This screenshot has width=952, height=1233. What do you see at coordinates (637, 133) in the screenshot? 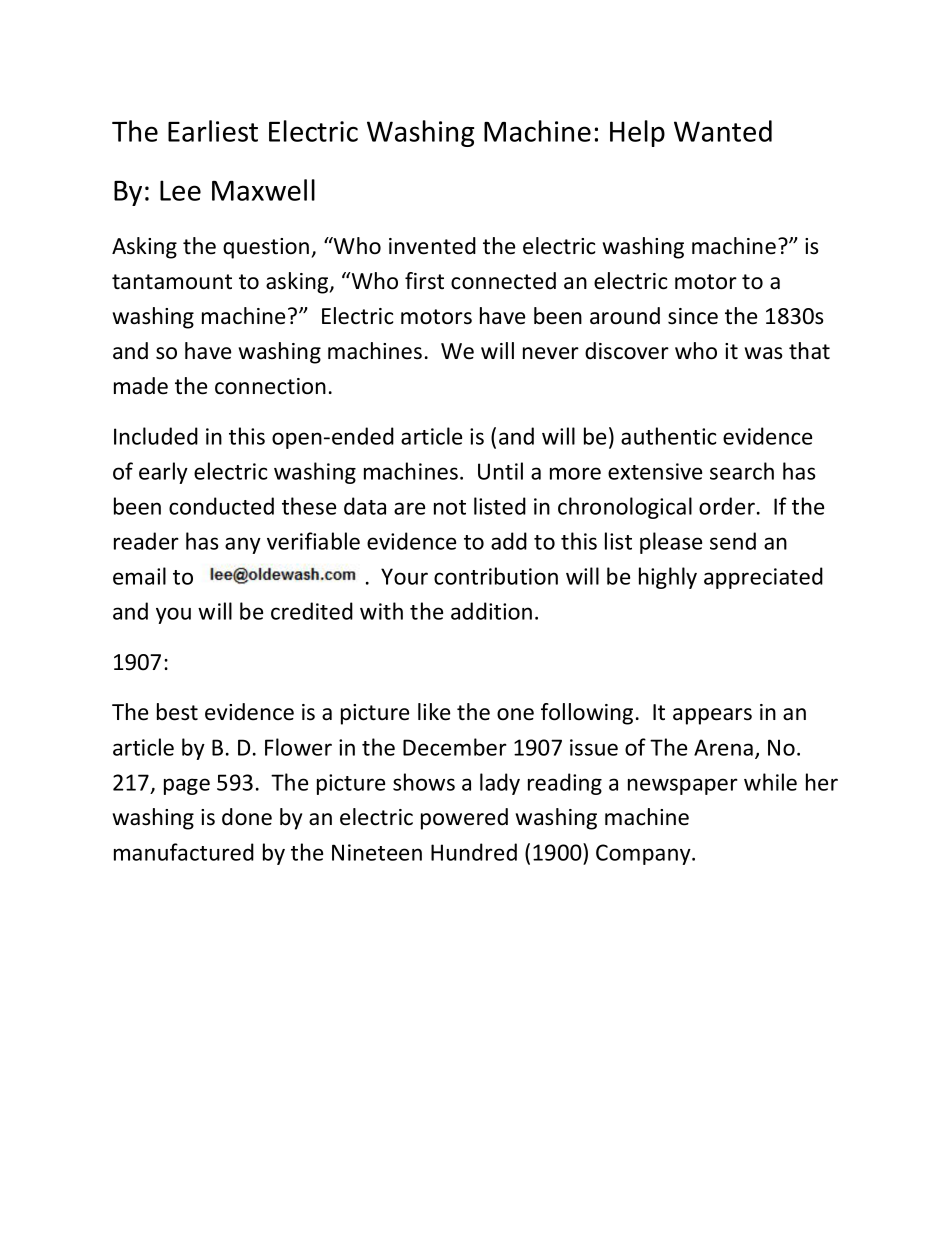
I see `Help` at bounding box center [637, 133].
